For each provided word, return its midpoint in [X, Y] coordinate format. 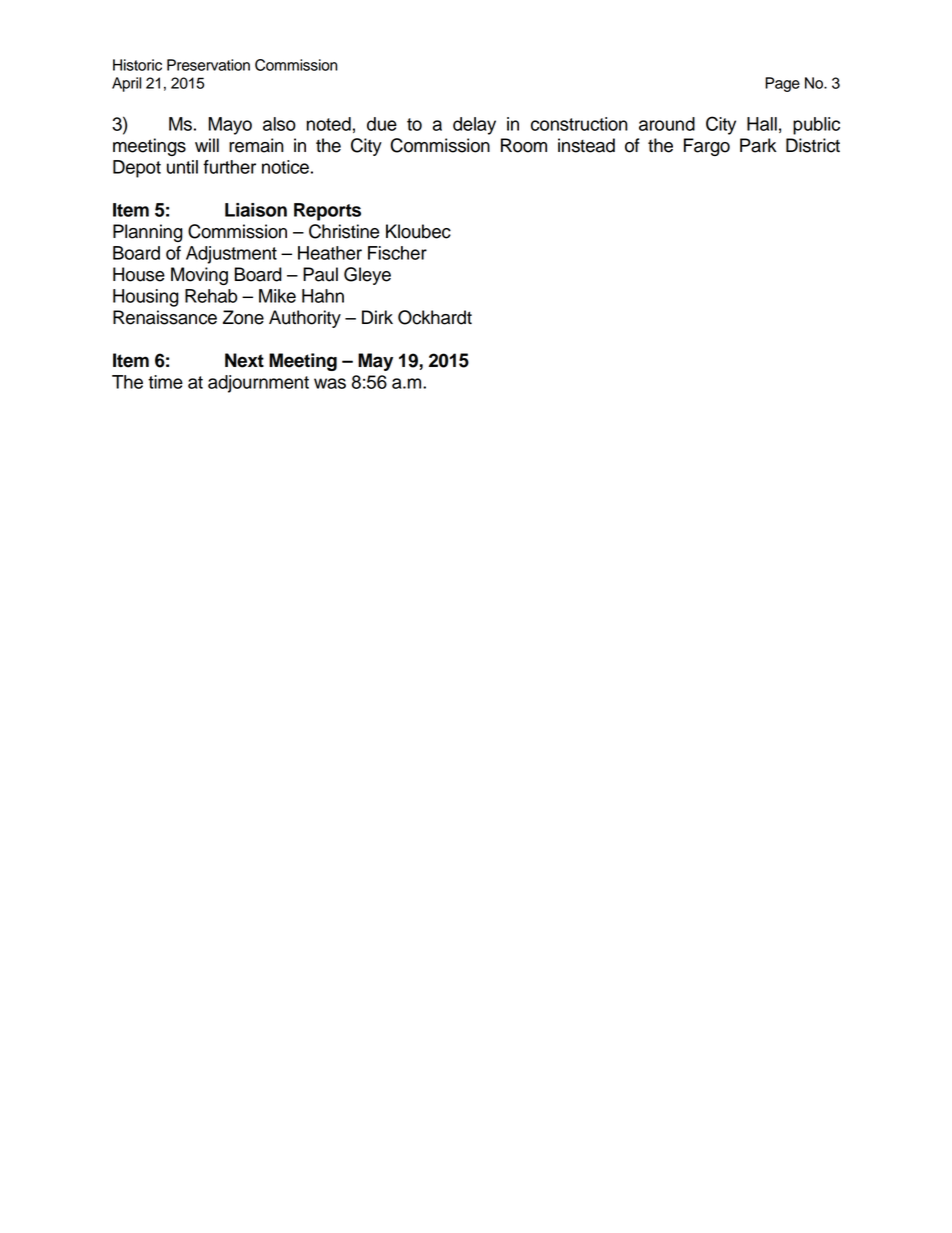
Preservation [208, 65]
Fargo [707, 147]
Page [782, 84]
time [165, 382]
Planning [148, 233]
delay [474, 126]
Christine [344, 231]
